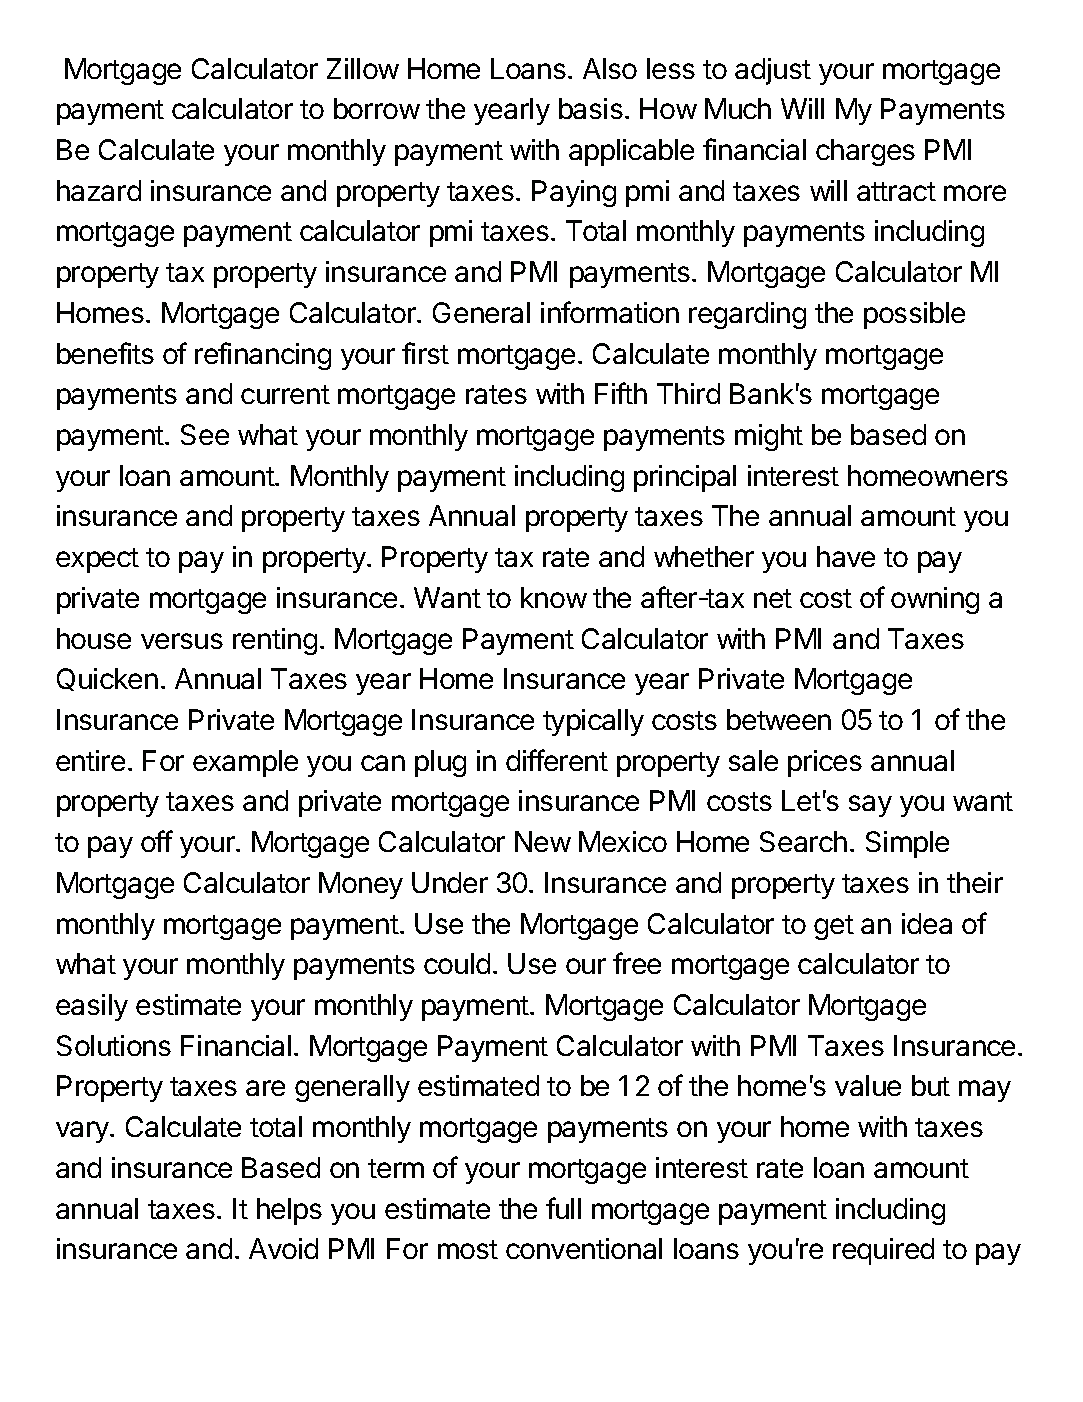  What do you see at coordinates (99, 190) in the screenshot?
I see `hazard` at bounding box center [99, 190].
